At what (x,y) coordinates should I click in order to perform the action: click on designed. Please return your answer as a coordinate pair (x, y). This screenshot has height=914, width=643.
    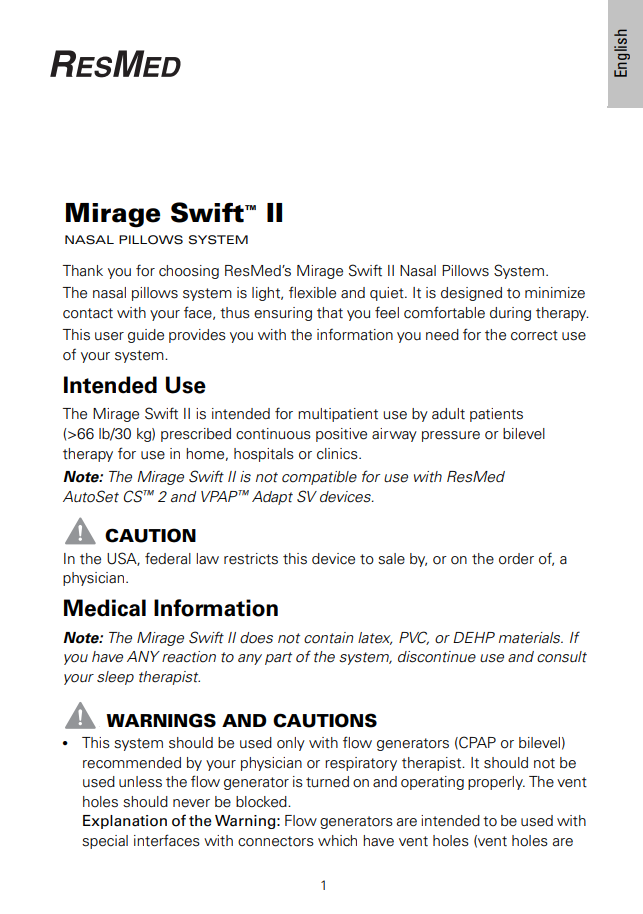
    Looking at the image, I should click on (471, 294).
